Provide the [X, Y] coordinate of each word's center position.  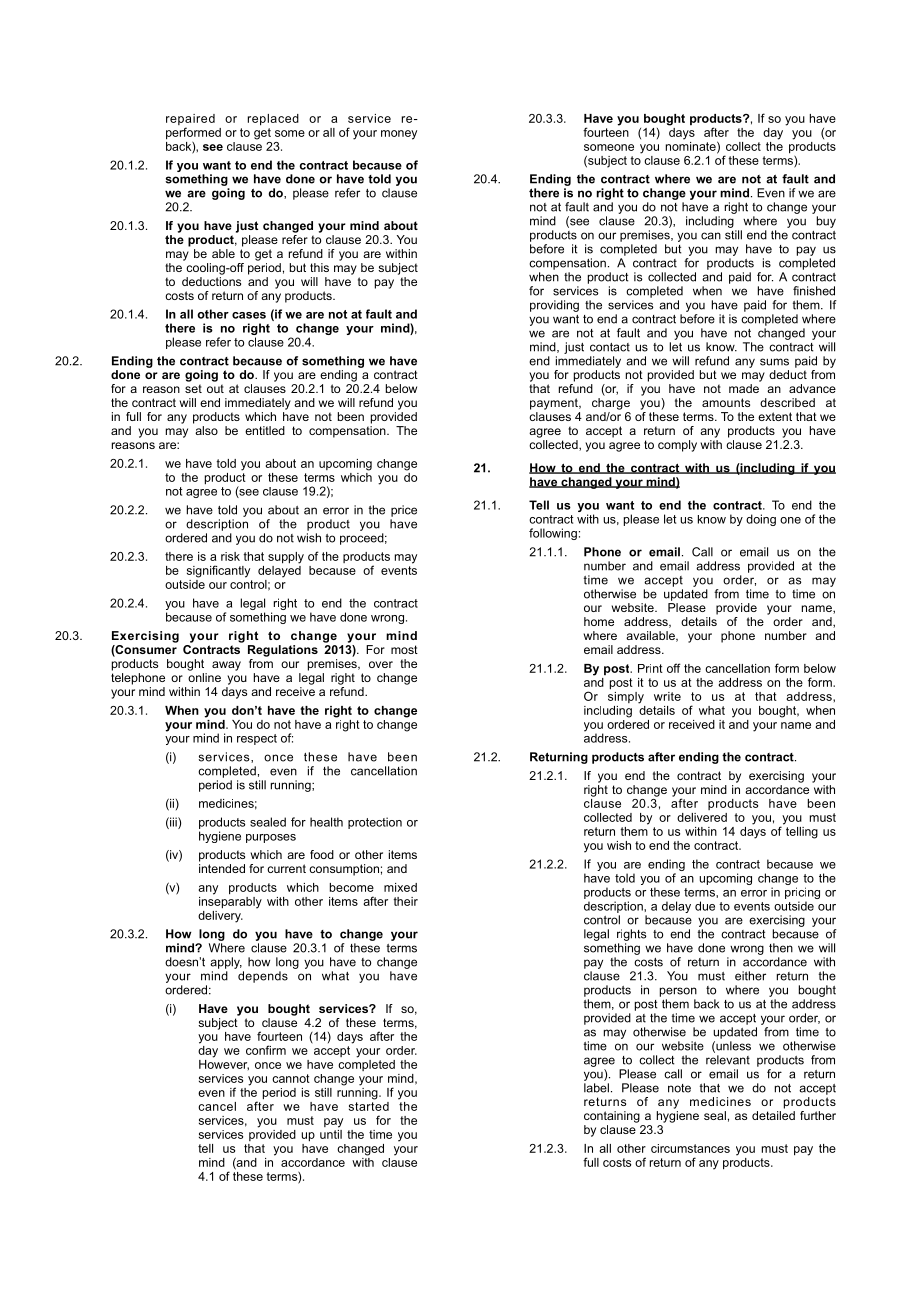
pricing [802, 893]
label [596, 1088]
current [286, 868]
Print [650, 668]
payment [555, 404]
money [399, 135]
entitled [265, 430]
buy [826, 222]
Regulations [283, 651]
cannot [291, 1078]
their [405, 901]
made [744, 388]
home [599, 621]
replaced [273, 120]
